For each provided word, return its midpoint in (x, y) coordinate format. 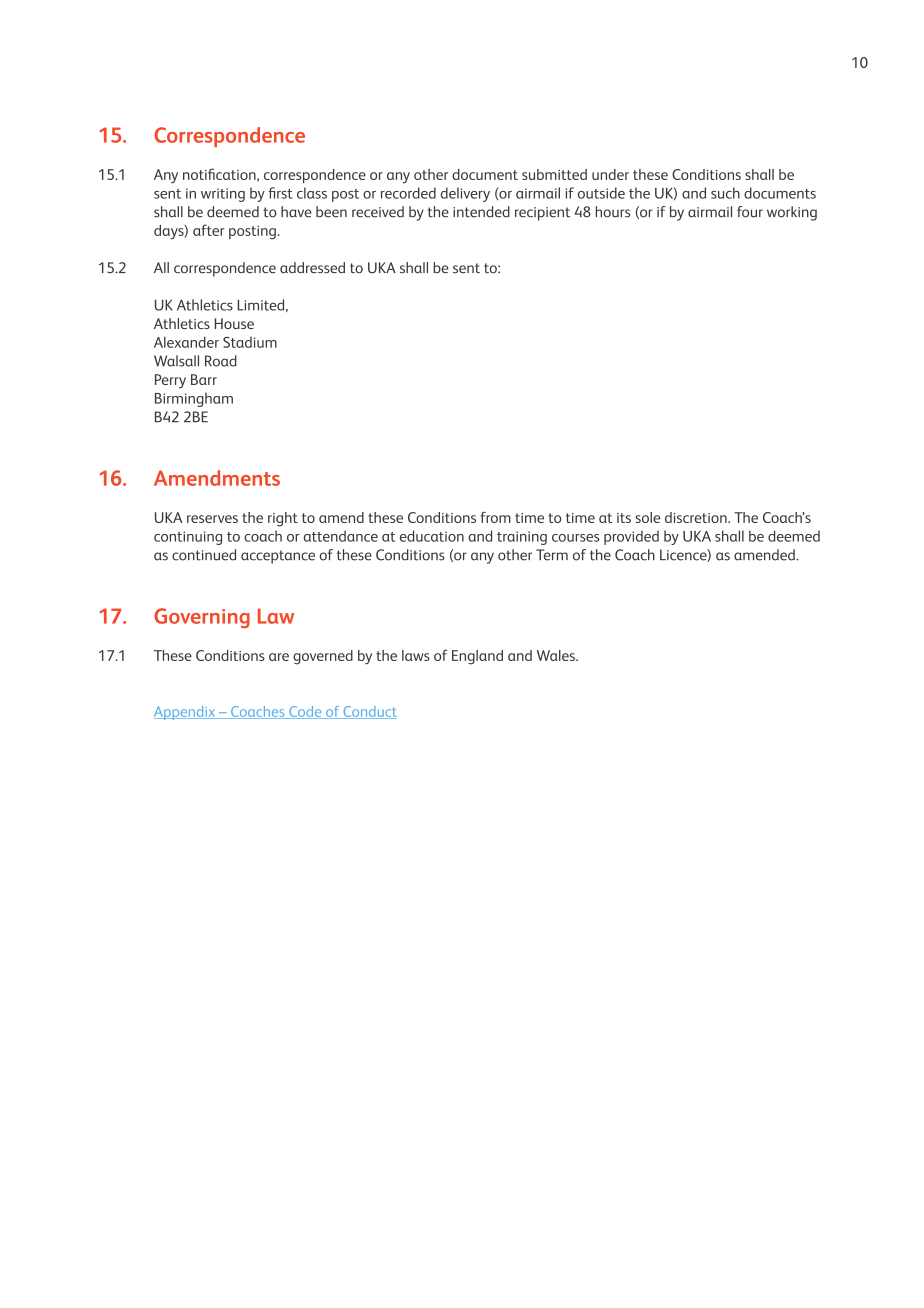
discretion (697, 517)
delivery (465, 194)
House (234, 323)
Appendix (186, 713)
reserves (212, 519)
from (495, 517)
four (750, 212)
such (725, 193)
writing (223, 195)
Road (221, 361)
